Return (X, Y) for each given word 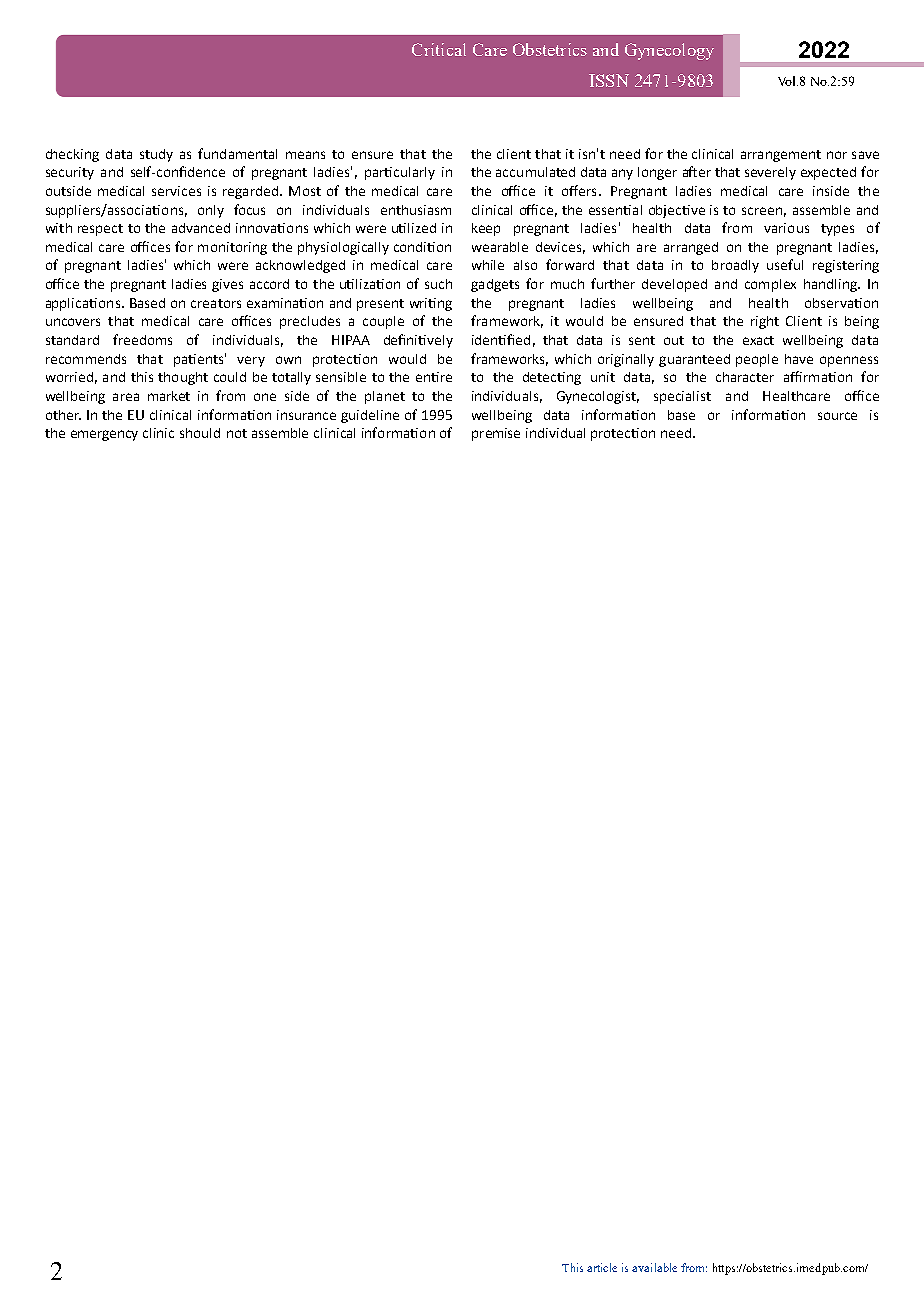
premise (496, 434)
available (654, 1267)
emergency (104, 435)
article (602, 1267)
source (837, 416)
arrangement (781, 156)
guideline (370, 416)
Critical (439, 49)
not (237, 433)
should (200, 433)
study (156, 155)
